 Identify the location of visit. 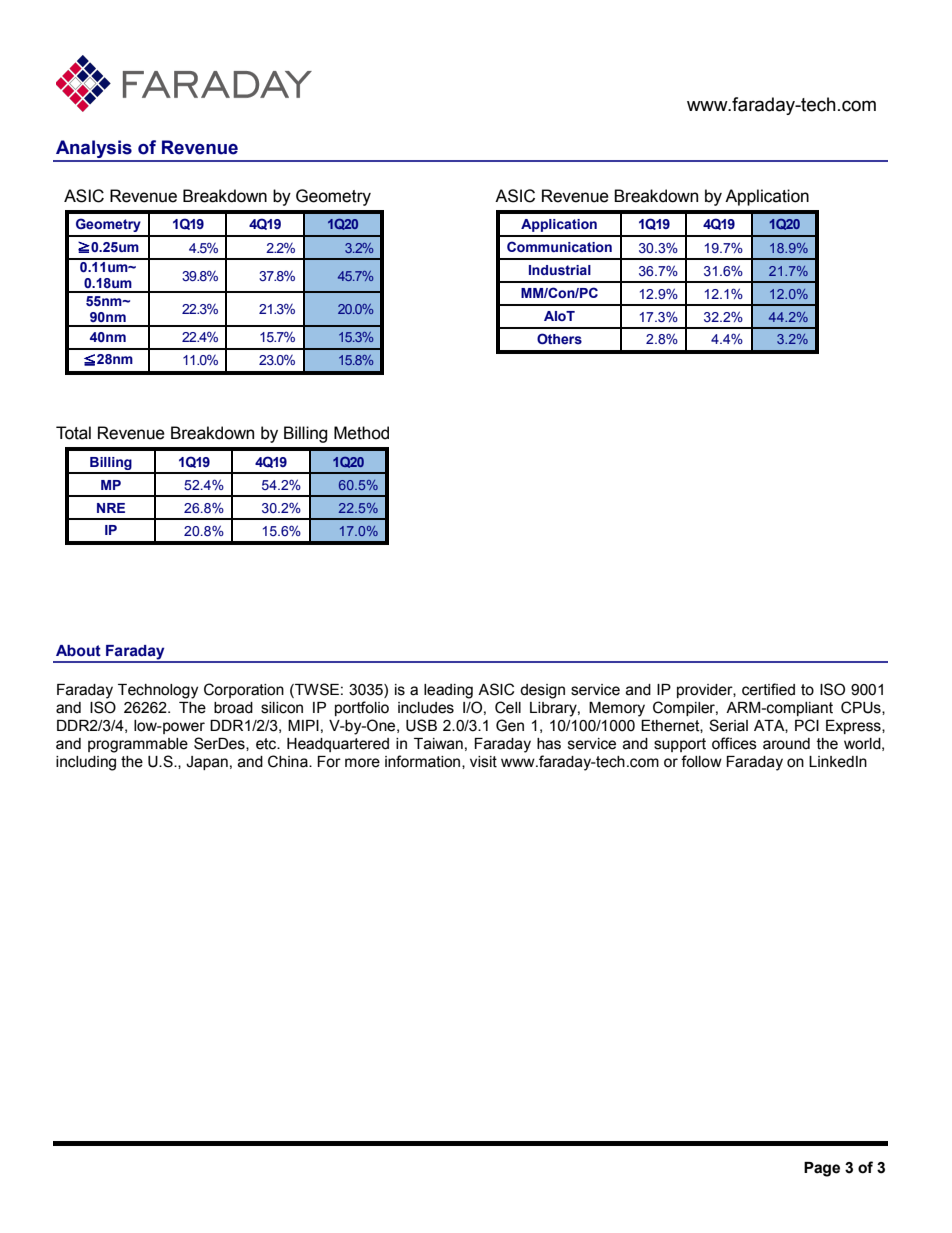
(483, 762).
